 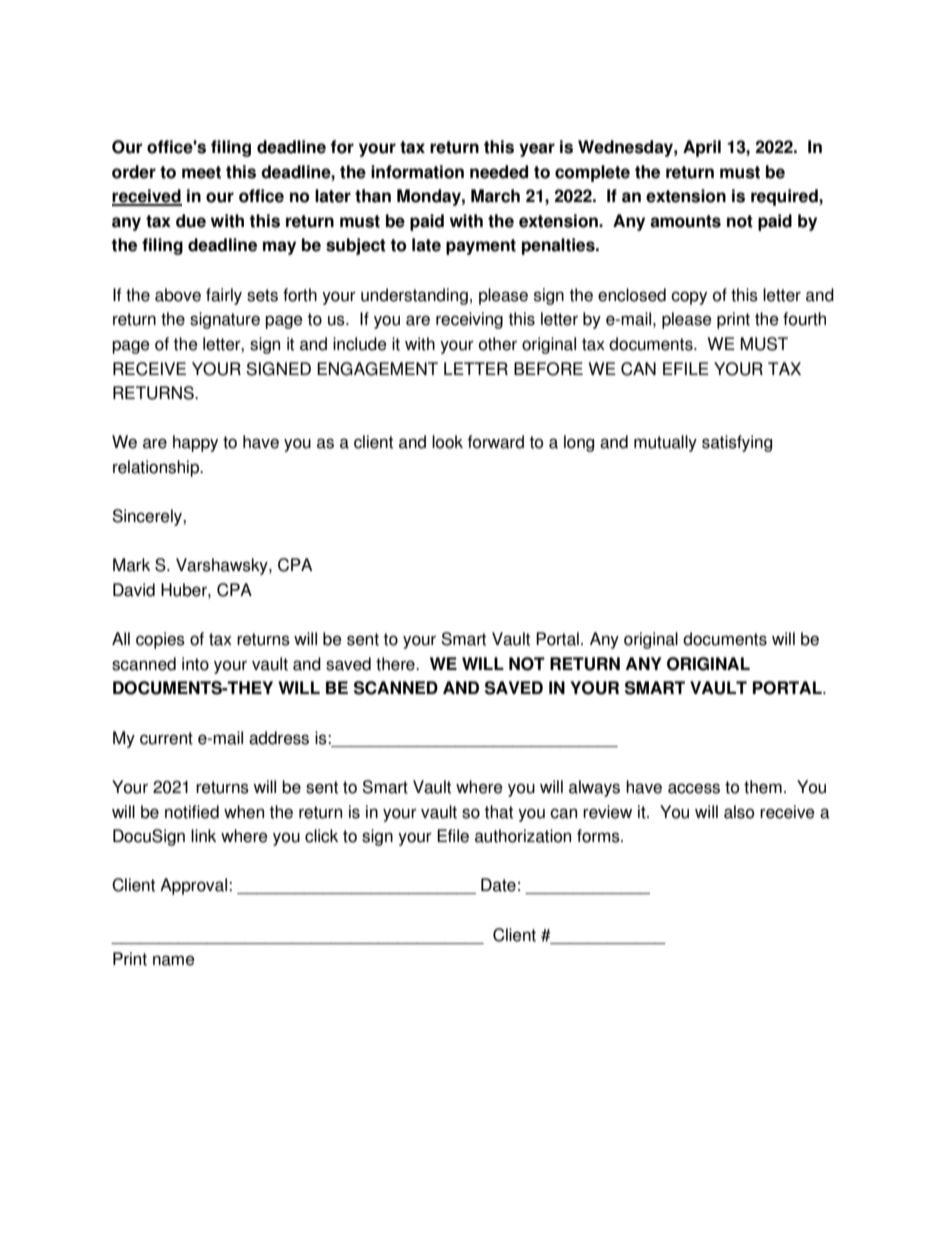 I want to click on other, so click(x=498, y=344).
